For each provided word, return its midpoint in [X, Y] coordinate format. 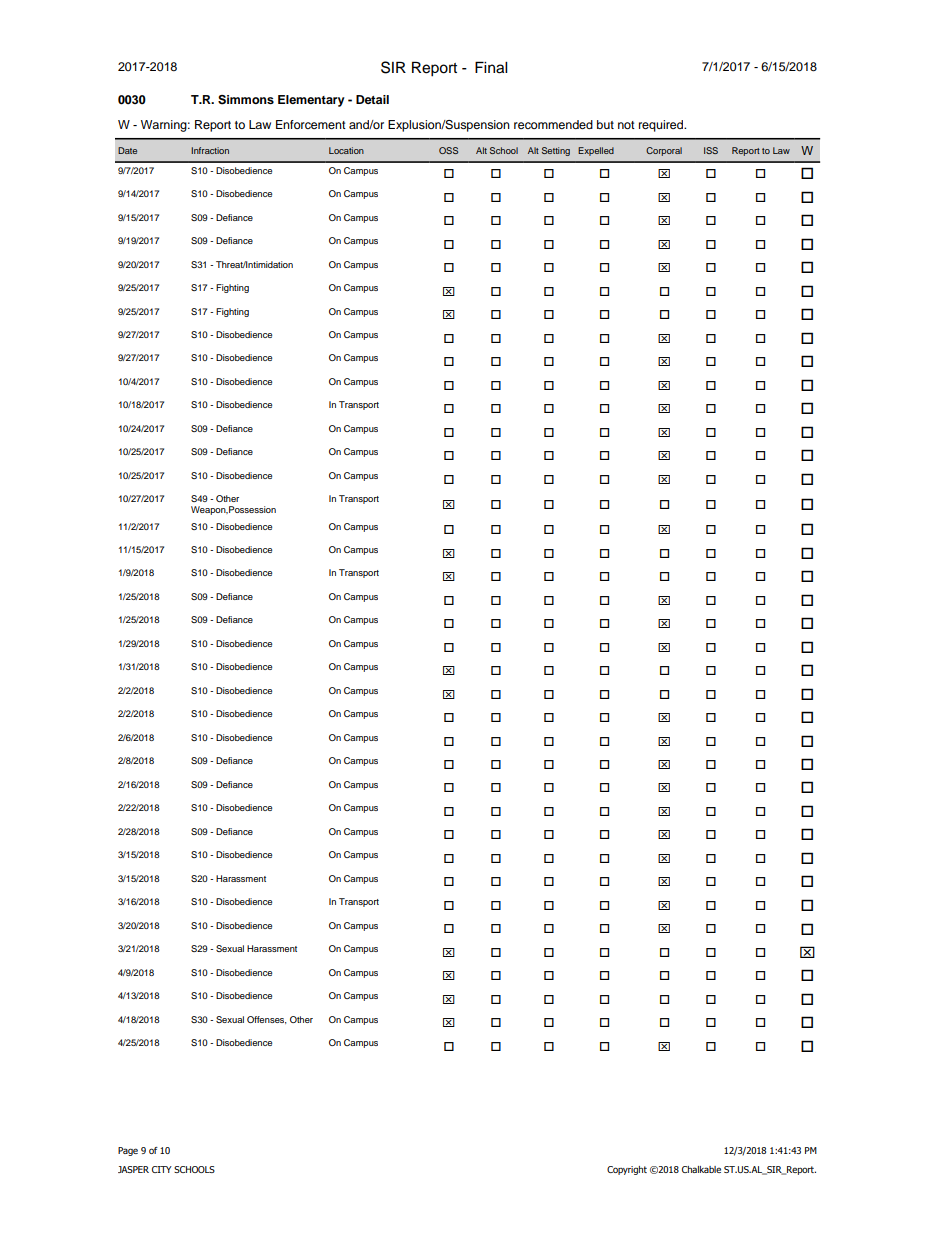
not [626, 125]
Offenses [267, 1020]
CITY [162, 1169]
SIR [393, 67]
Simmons [246, 100]
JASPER [133, 1169]
